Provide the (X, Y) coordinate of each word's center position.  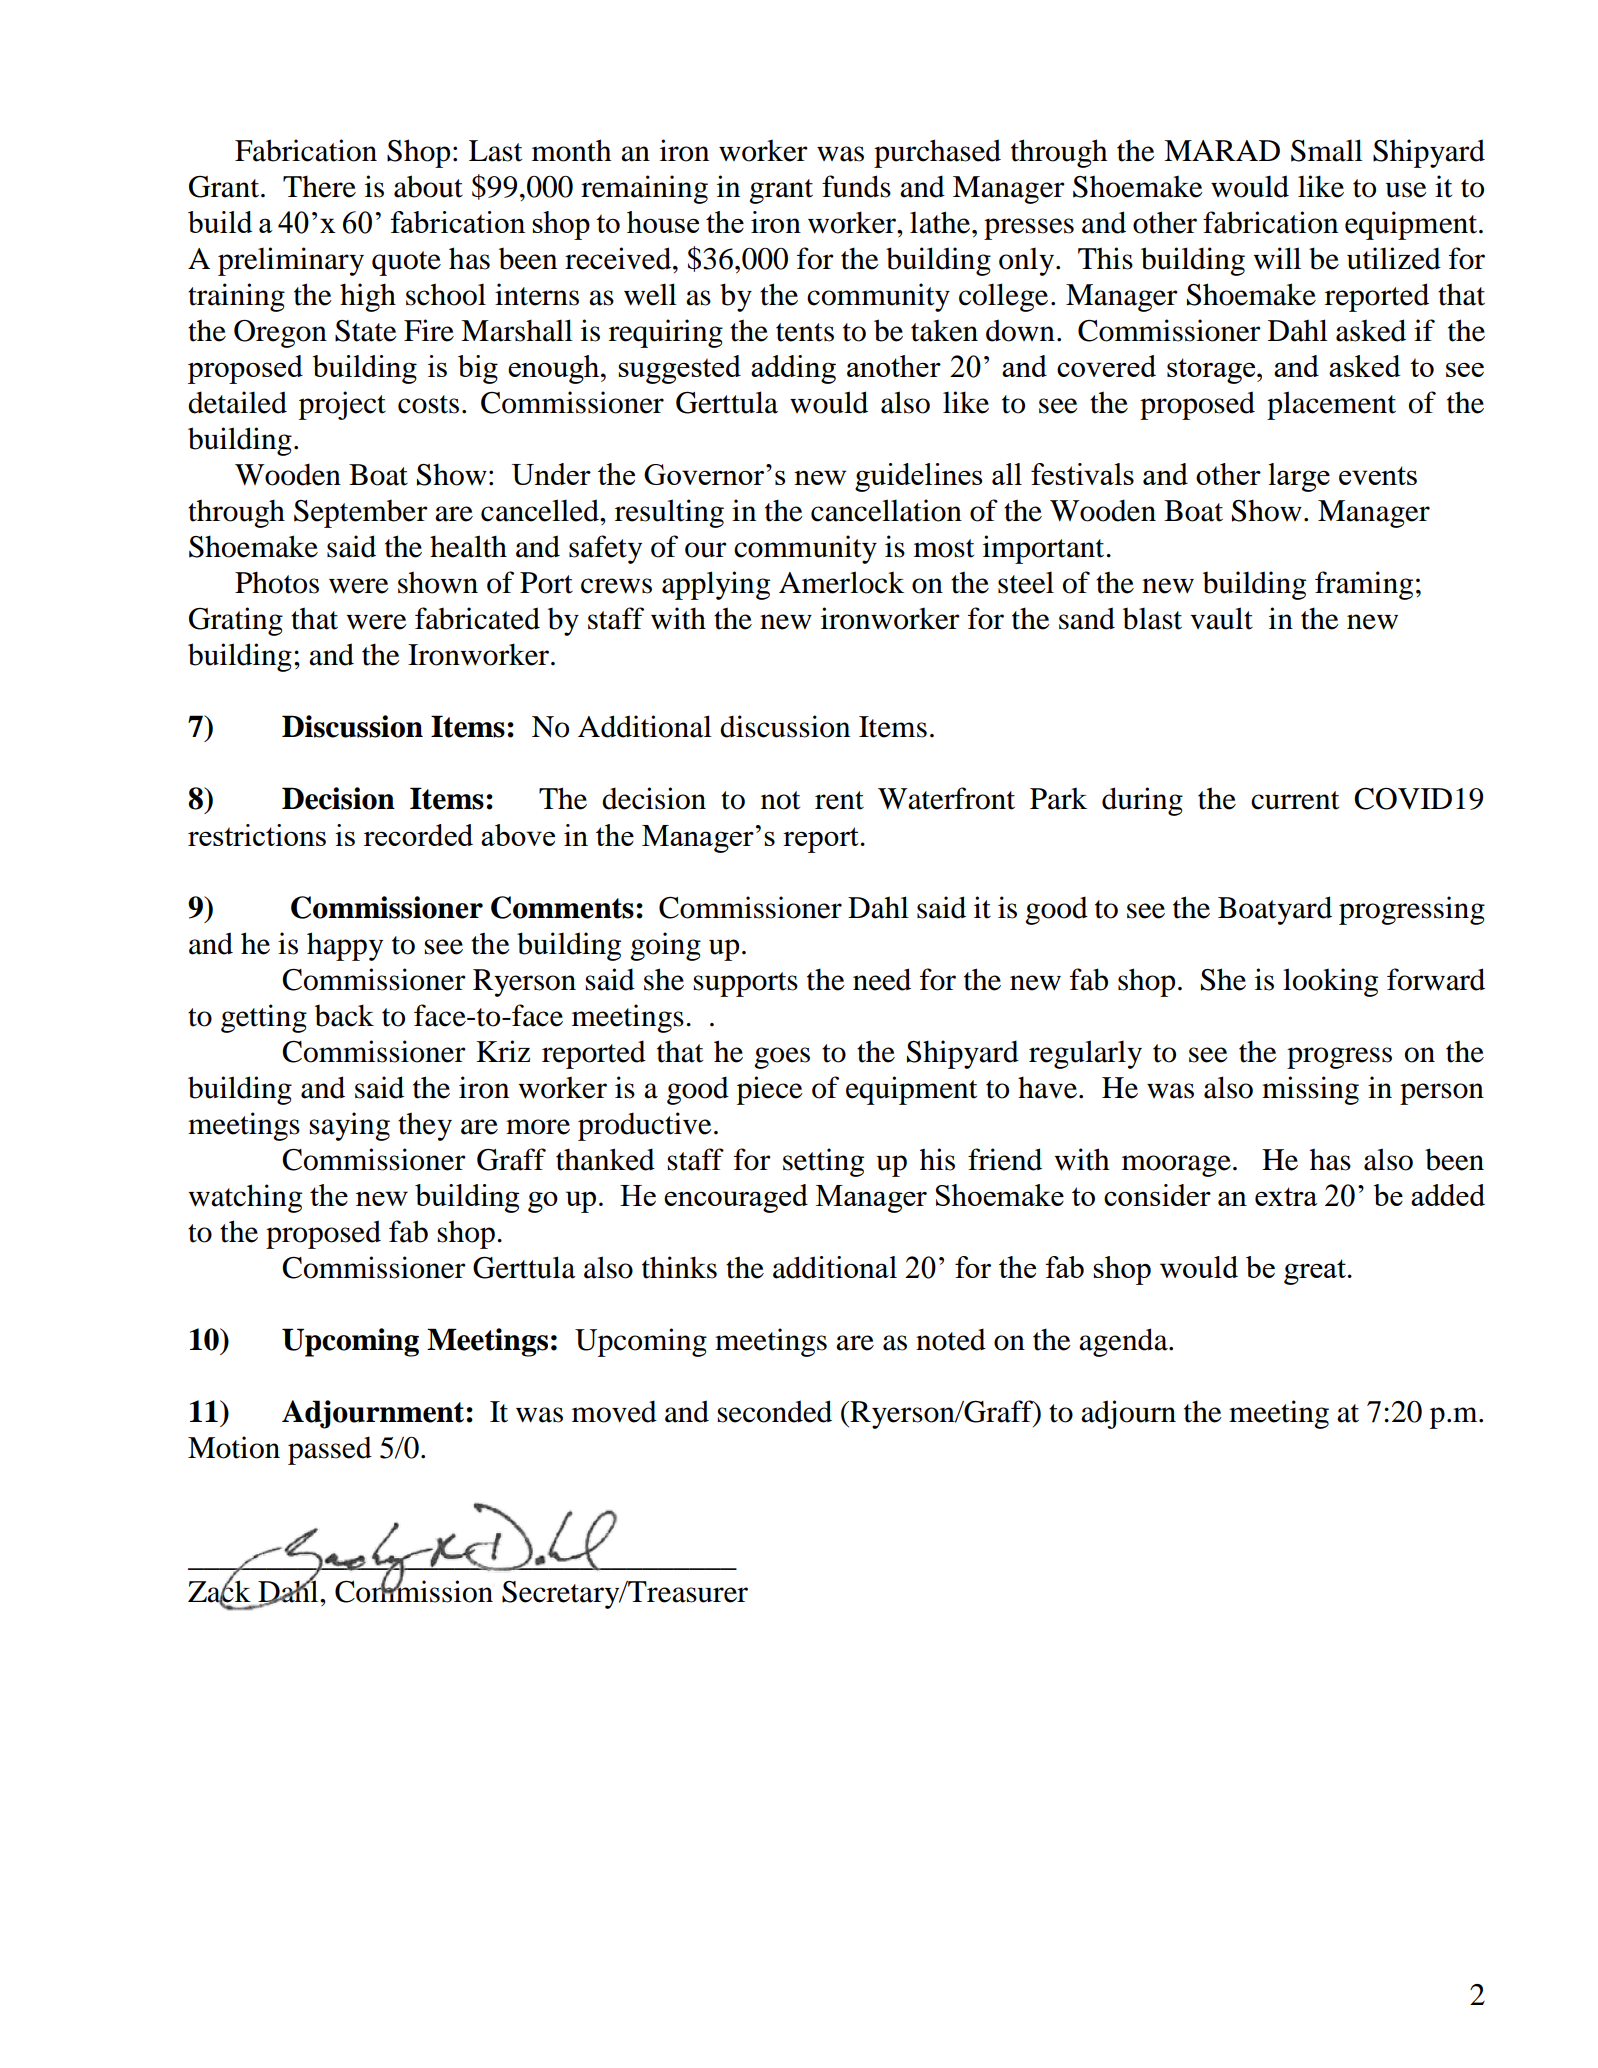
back (344, 1015)
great (1316, 1272)
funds (856, 186)
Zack (219, 1591)
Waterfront (946, 798)
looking (1330, 982)
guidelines (918, 477)
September (361, 514)
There (319, 186)
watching (245, 1198)
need (882, 979)
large (1299, 477)
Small (1327, 150)
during (1142, 801)
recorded (418, 835)
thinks (679, 1267)
